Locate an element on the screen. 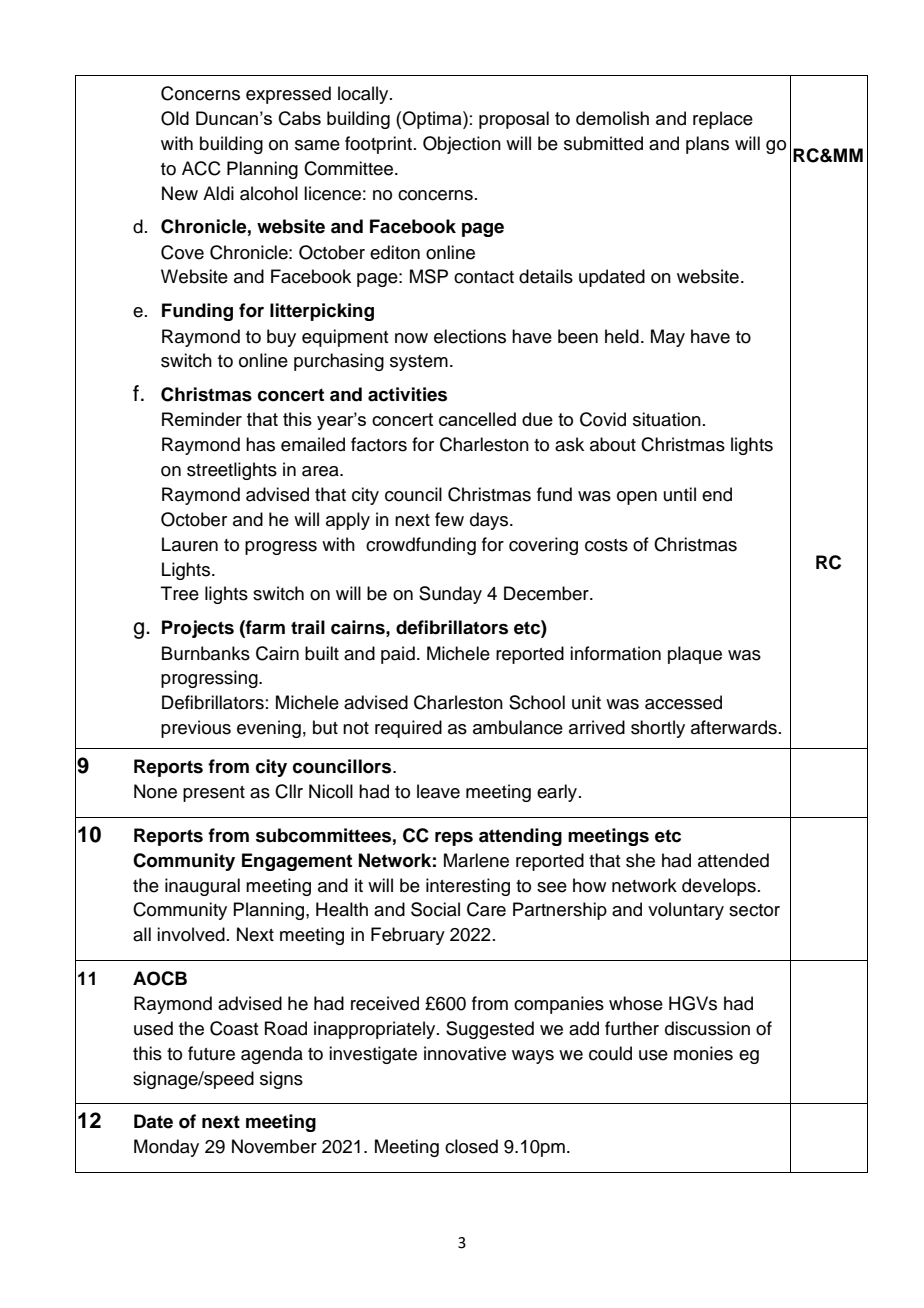  Reminder is located at coordinates (202, 419).
